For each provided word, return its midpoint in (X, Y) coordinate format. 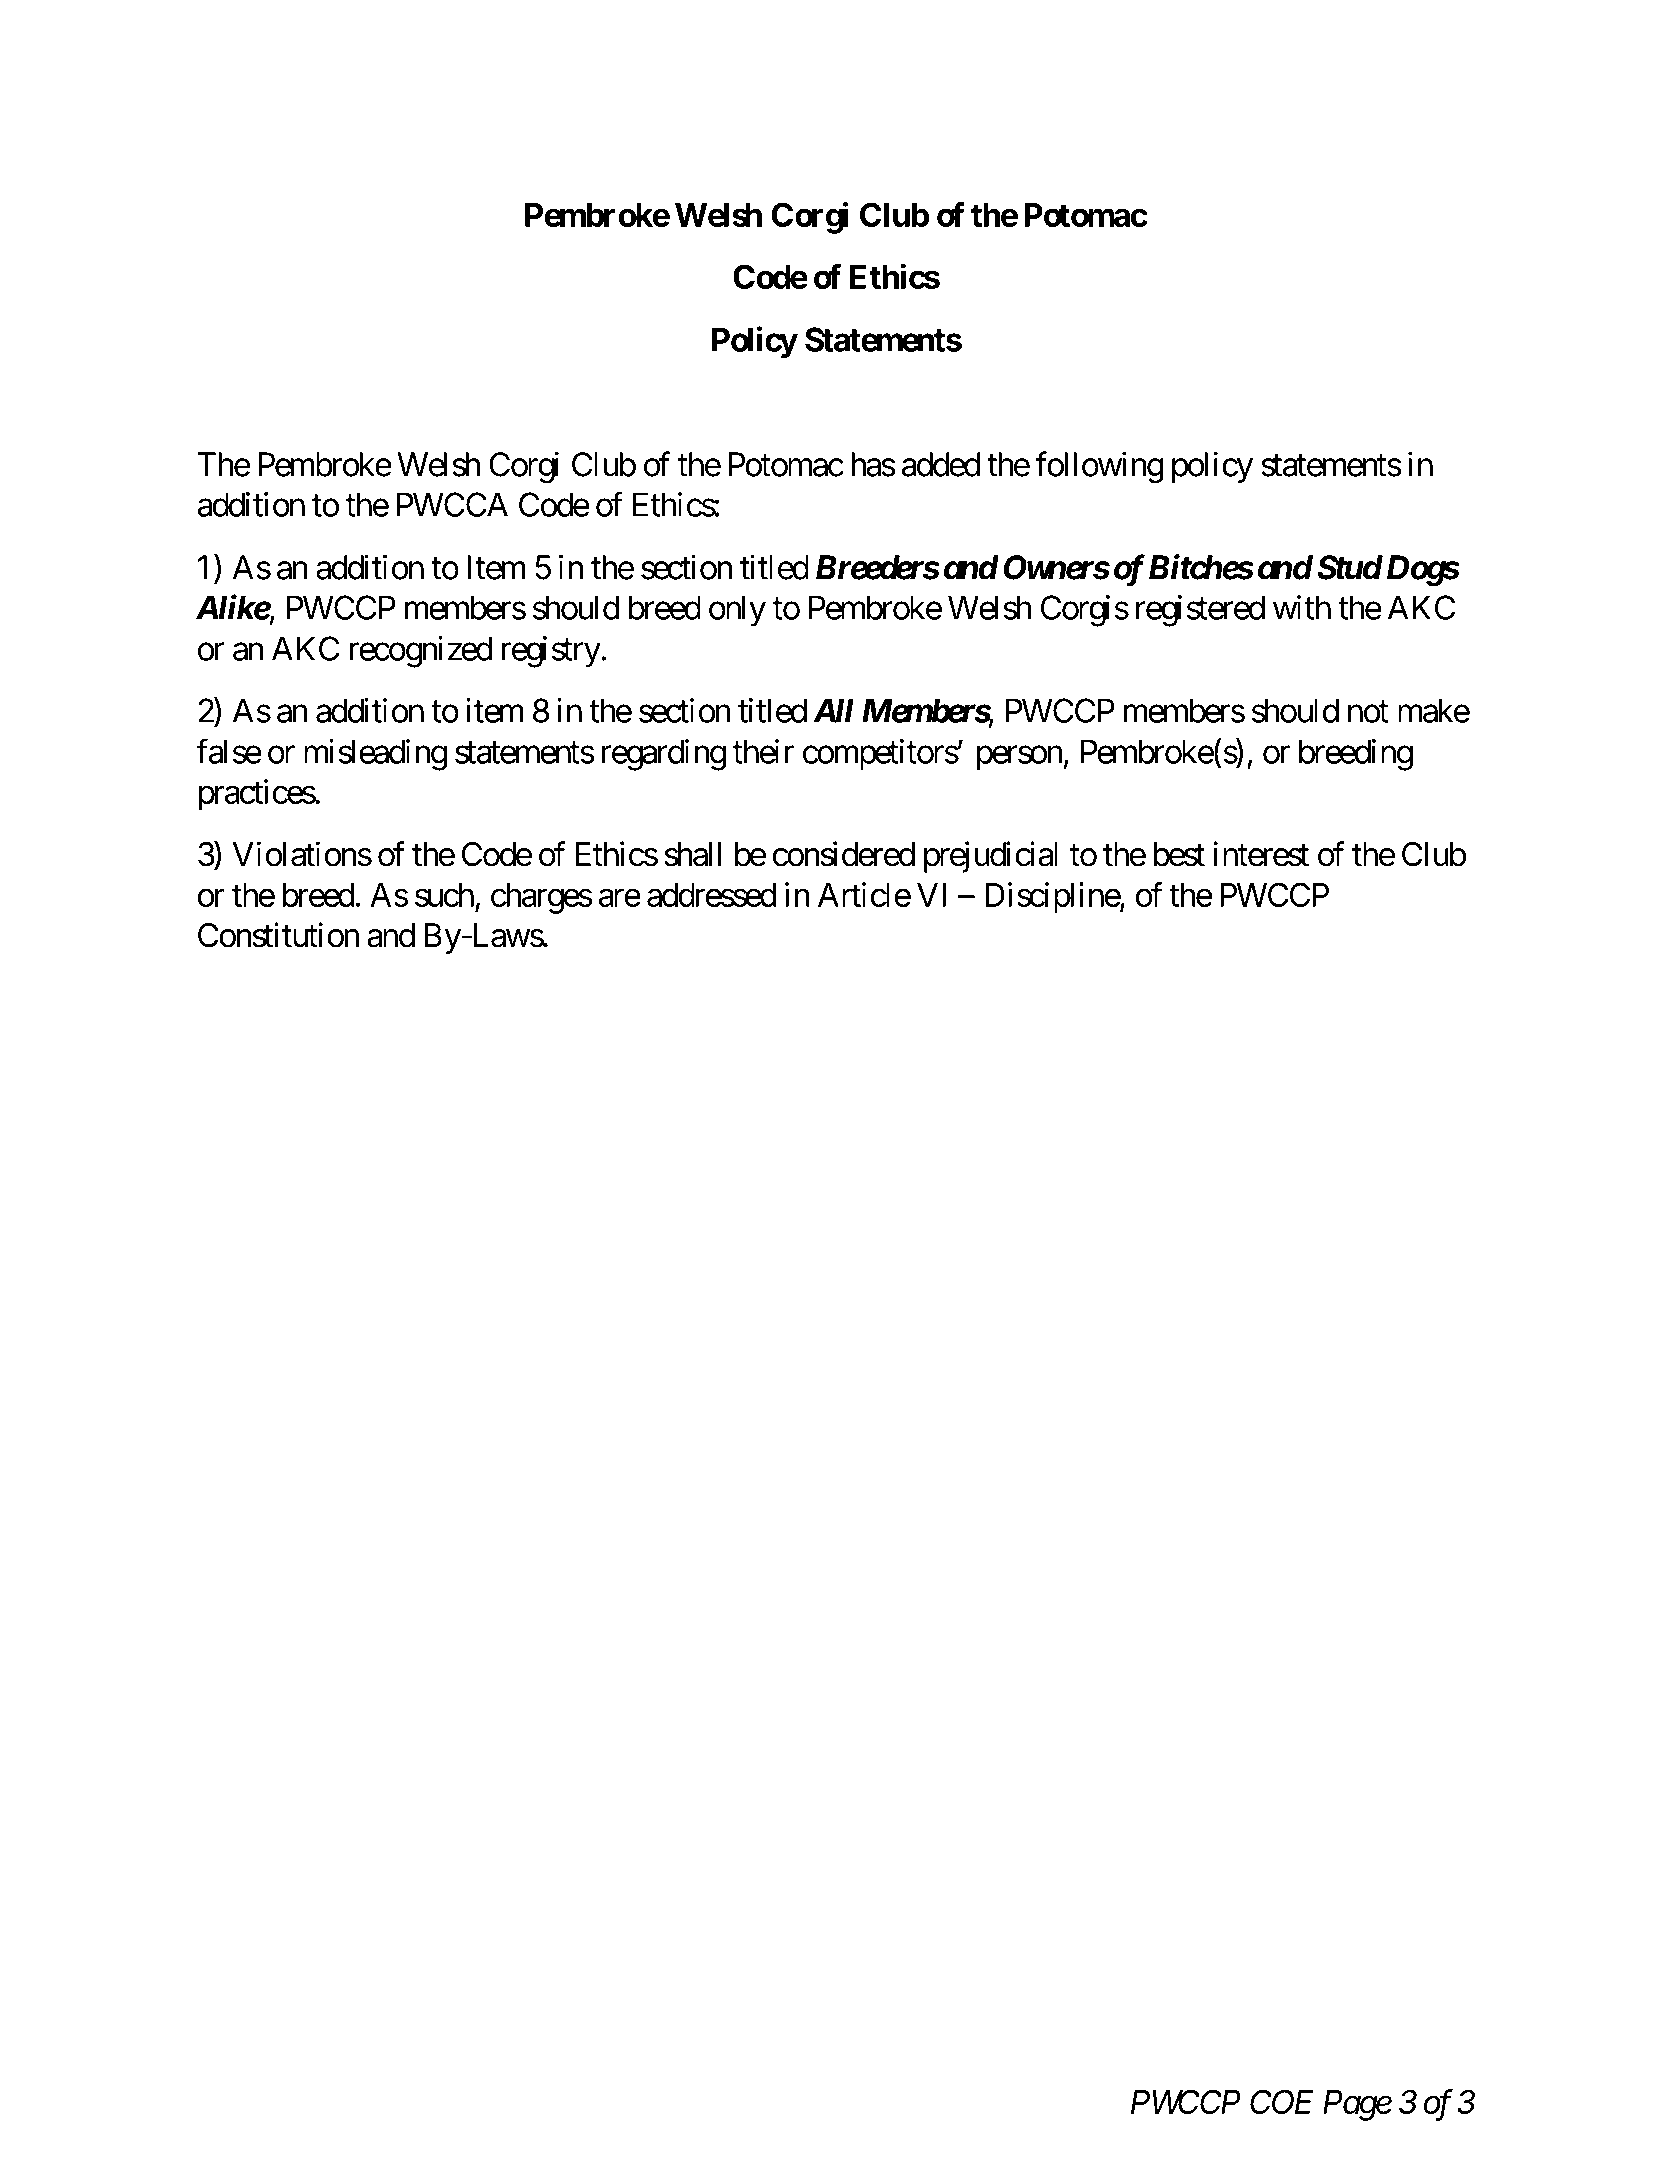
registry (551, 652)
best (1179, 854)
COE (1282, 2102)
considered (844, 854)
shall (692, 854)
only (737, 611)
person (1020, 758)
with (1302, 607)
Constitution (278, 935)
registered (1200, 611)
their (763, 751)
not (1368, 712)
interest (1261, 854)
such (444, 895)
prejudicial (991, 857)
